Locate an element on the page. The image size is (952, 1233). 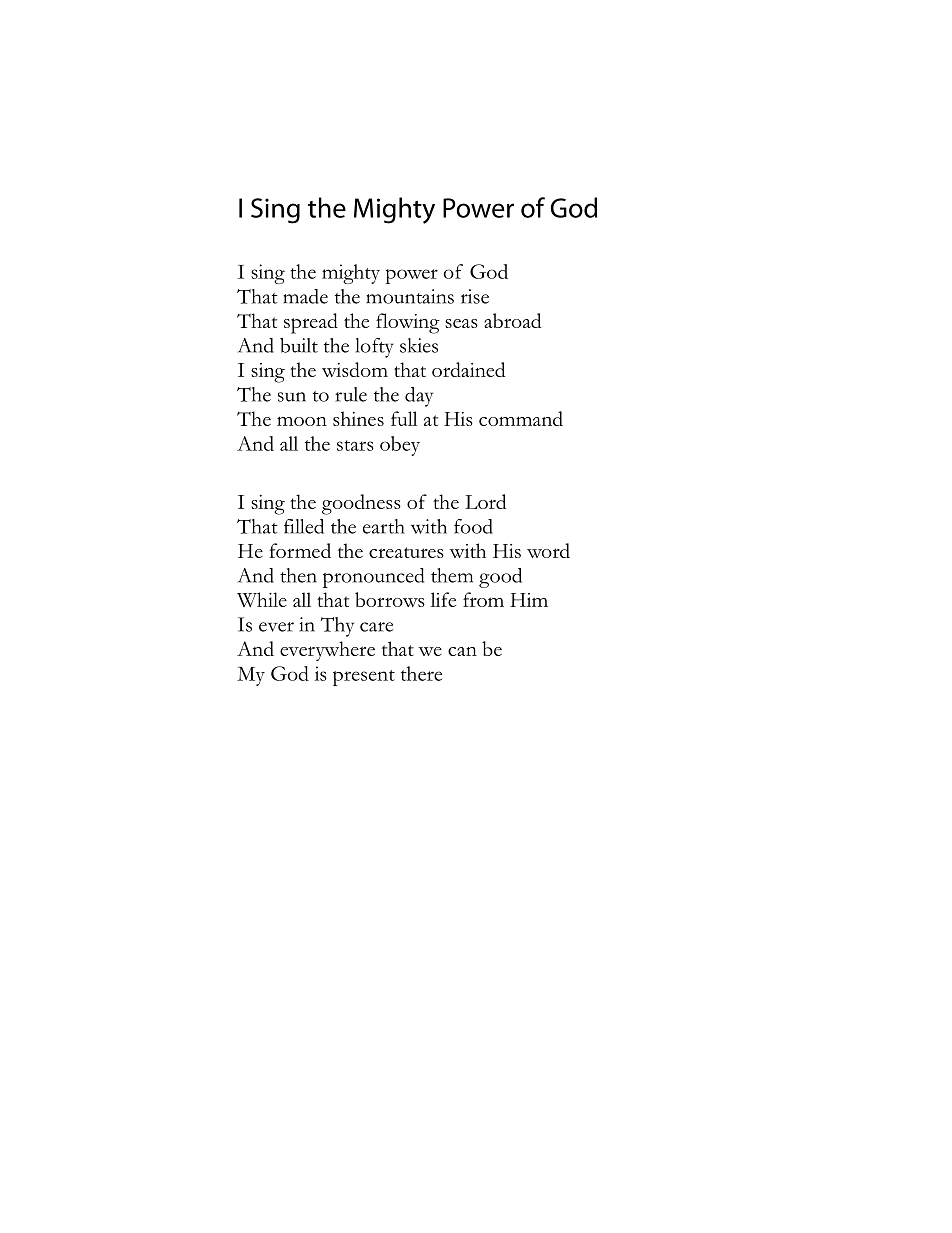
filled is located at coordinates (304, 526).
